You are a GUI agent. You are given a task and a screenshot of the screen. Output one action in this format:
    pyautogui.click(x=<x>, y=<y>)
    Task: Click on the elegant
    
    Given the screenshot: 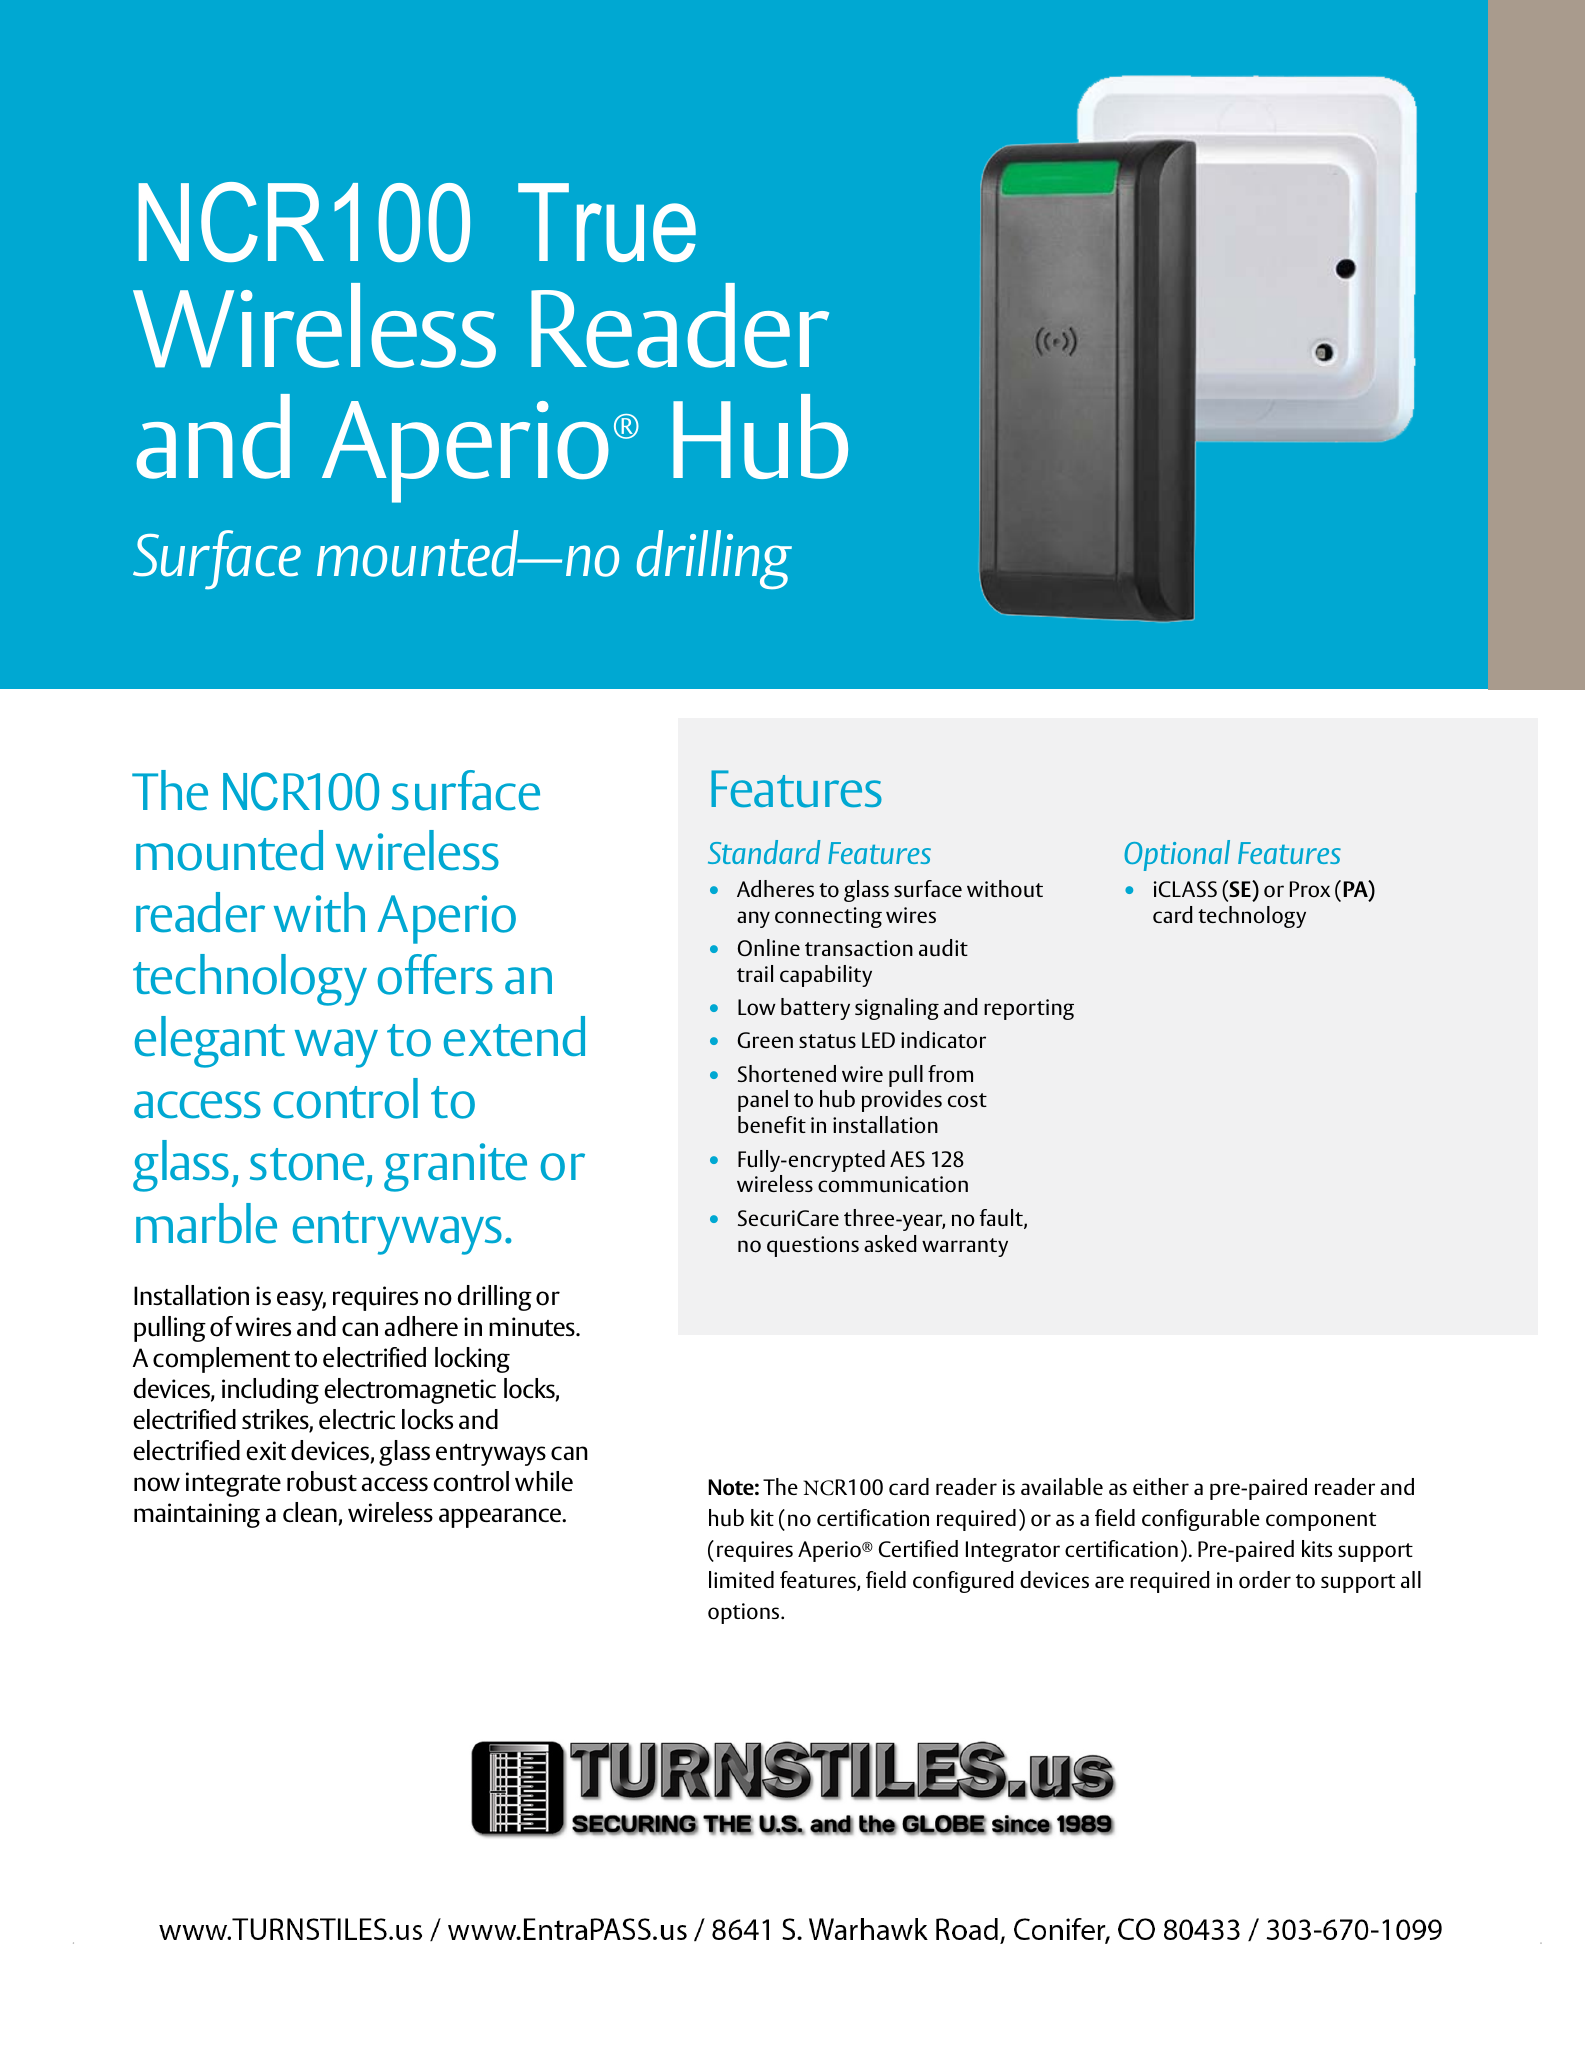 What is the action you would take?
    pyautogui.click(x=210, y=1042)
